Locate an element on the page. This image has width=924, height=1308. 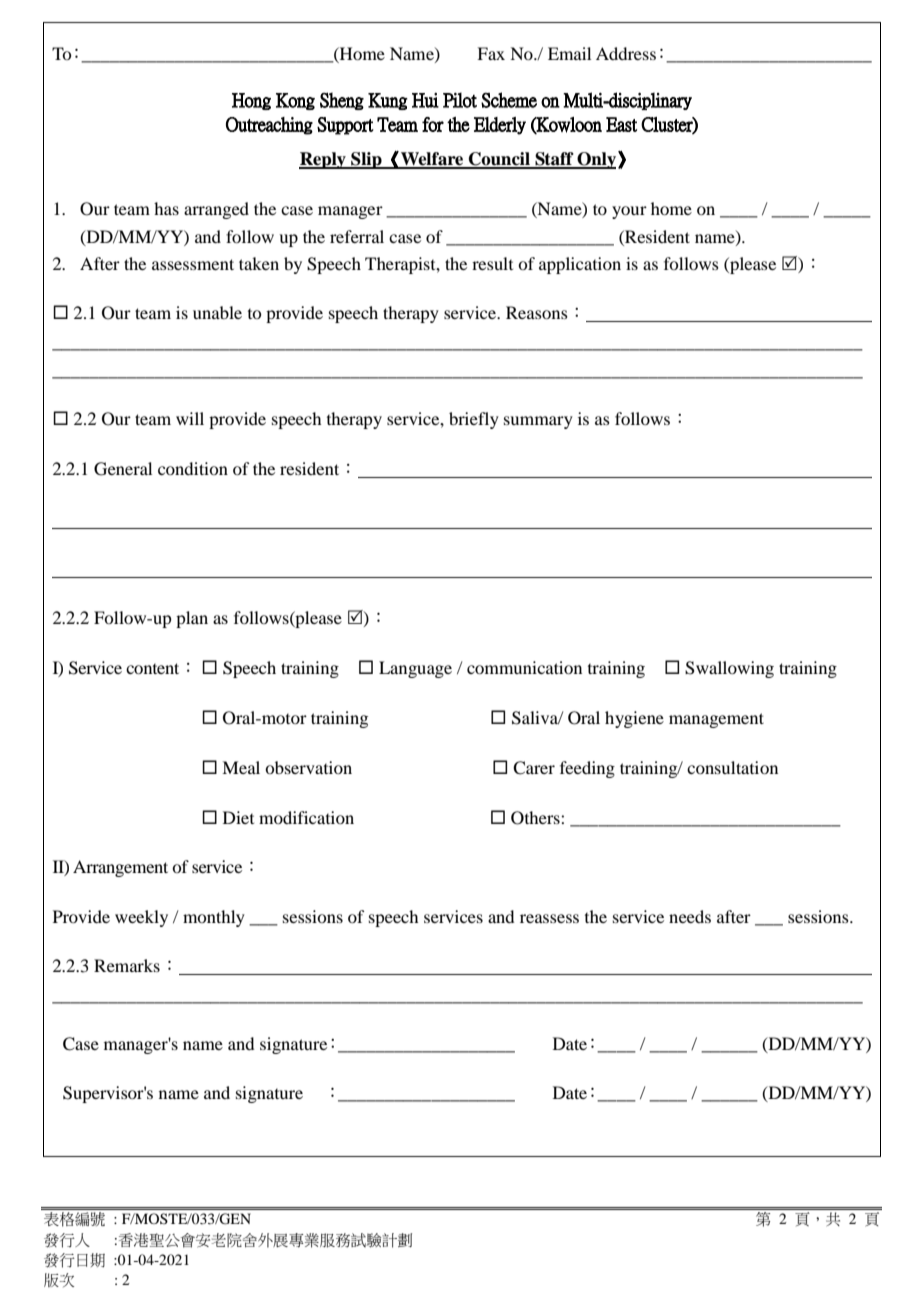
monthly is located at coordinates (214, 918).
